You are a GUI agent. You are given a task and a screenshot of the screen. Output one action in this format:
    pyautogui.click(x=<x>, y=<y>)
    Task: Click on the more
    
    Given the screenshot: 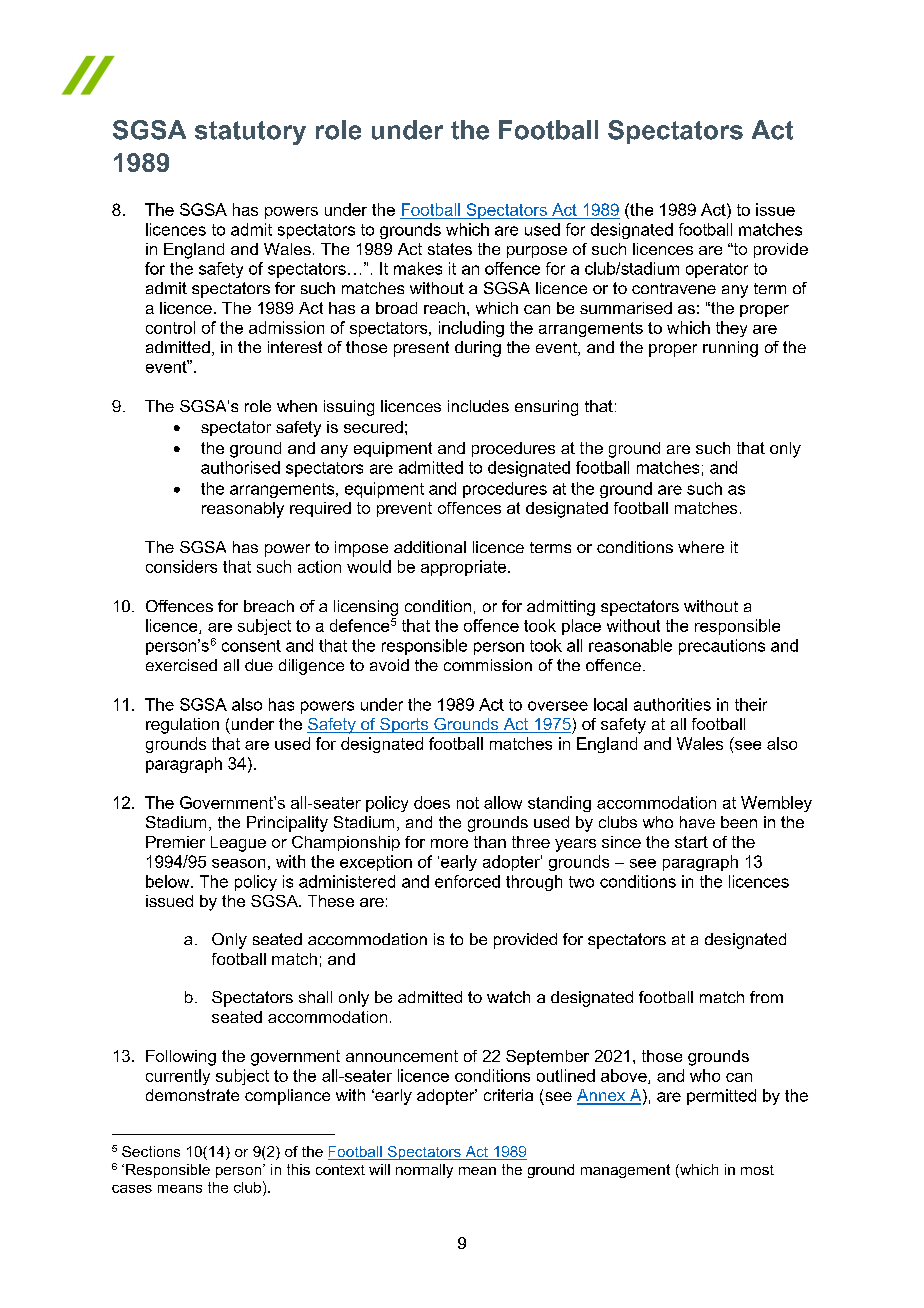 What is the action you would take?
    pyautogui.click(x=449, y=843)
